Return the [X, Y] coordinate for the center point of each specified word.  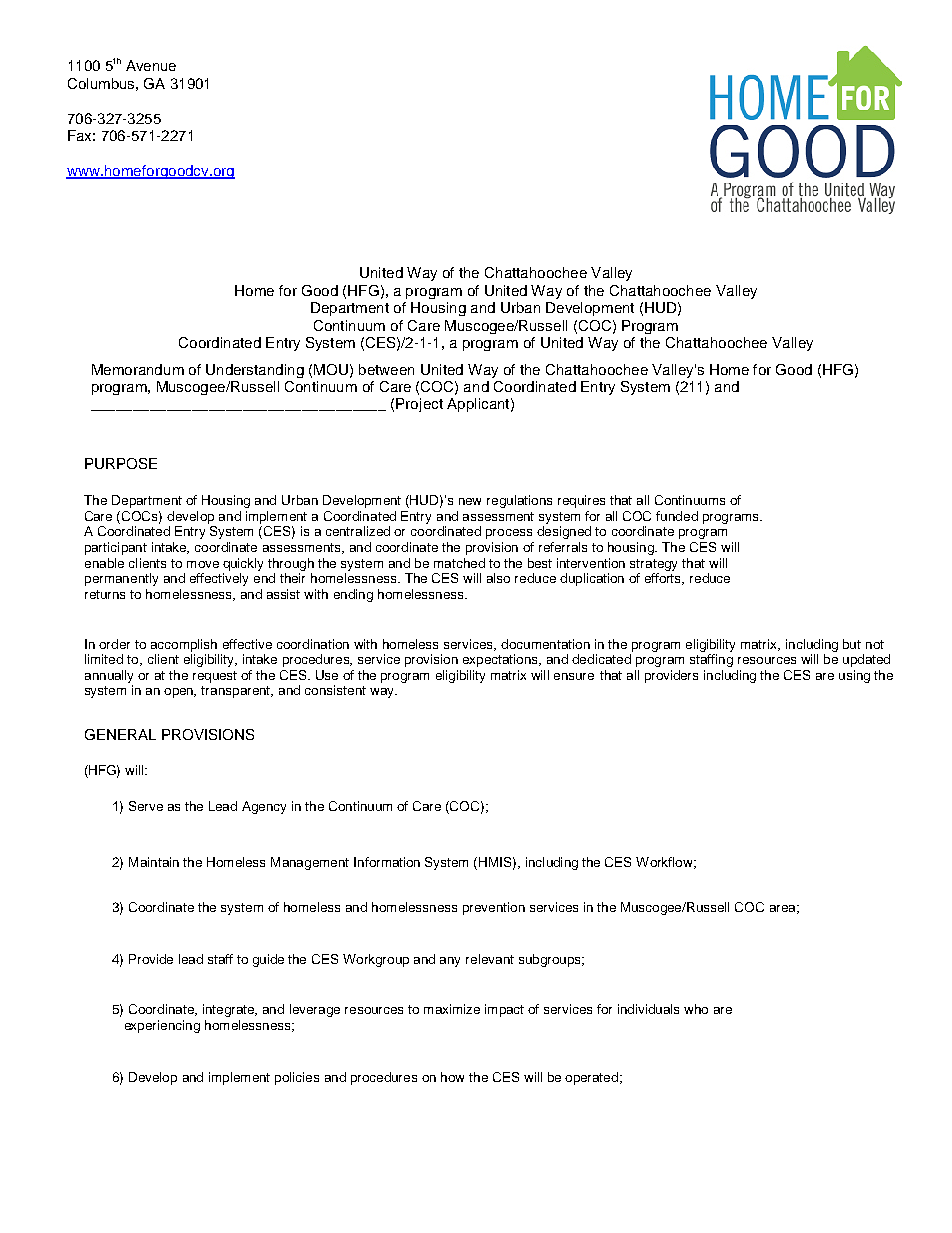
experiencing [162, 1026]
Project [419, 405]
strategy [653, 565]
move [203, 564]
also [498, 578]
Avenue [151, 65]
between [386, 369]
